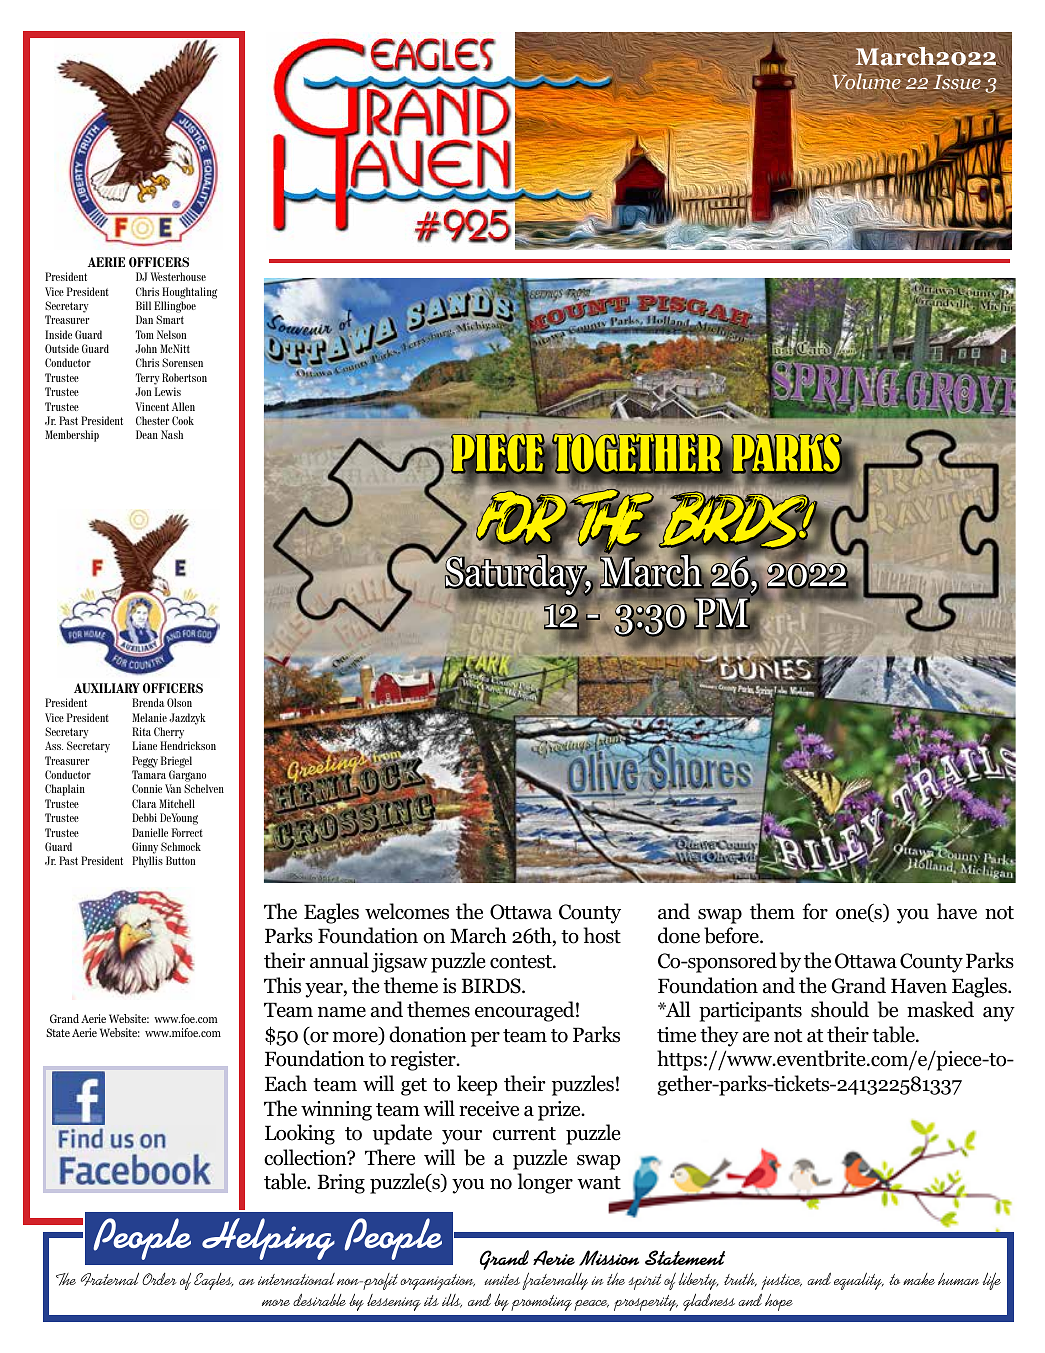 The image size is (1045, 1353). Describe the element at coordinates (957, 81) in the screenshot. I see `Issue` at that location.
